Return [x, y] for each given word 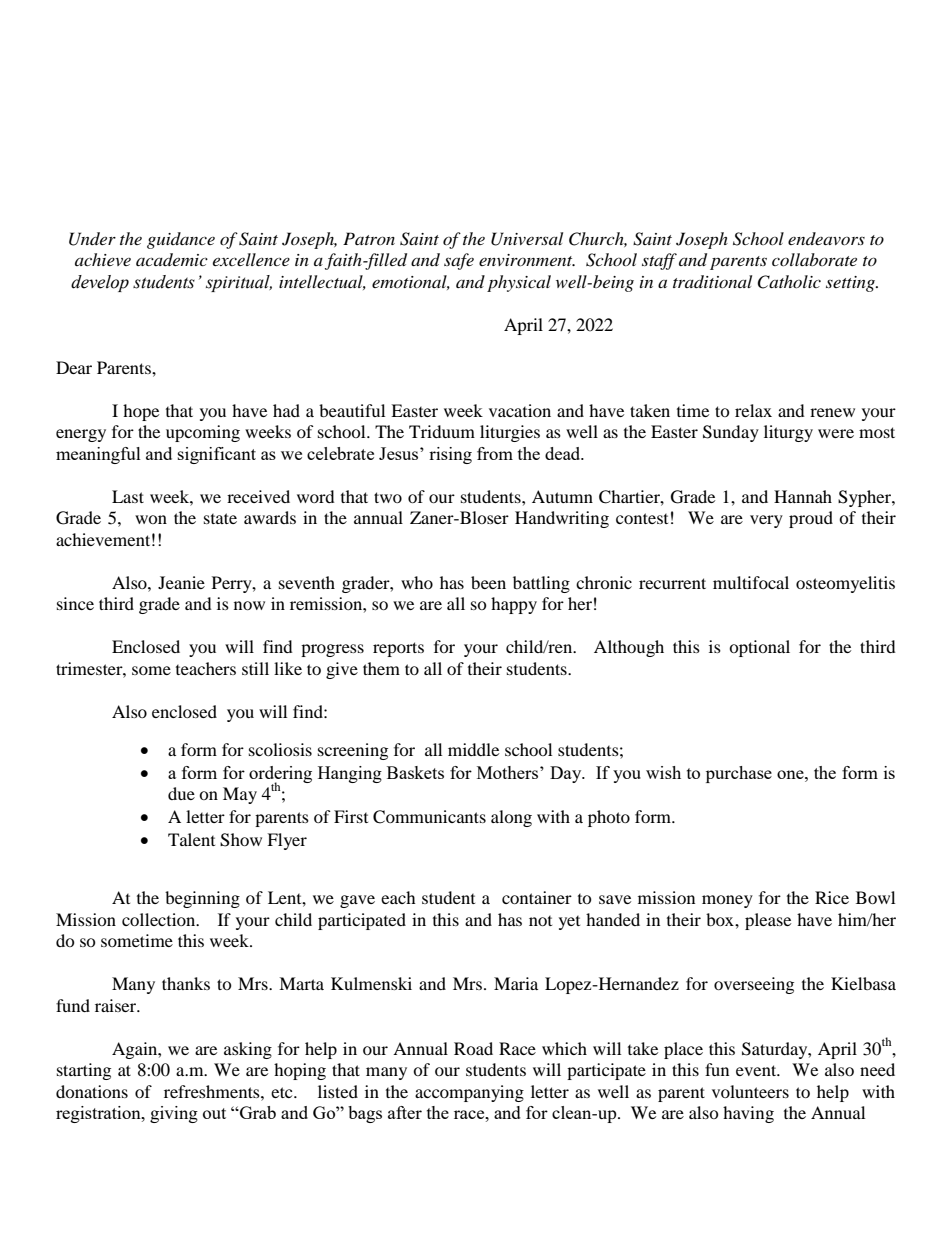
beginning [202, 899]
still [255, 668]
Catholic [789, 282]
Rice [832, 897]
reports [398, 649]
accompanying [469, 1093]
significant [217, 455]
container [537, 897]
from [495, 453]
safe [459, 261]
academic [172, 259]
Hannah [803, 496]
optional [759, 648]
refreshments [213, 1091]
